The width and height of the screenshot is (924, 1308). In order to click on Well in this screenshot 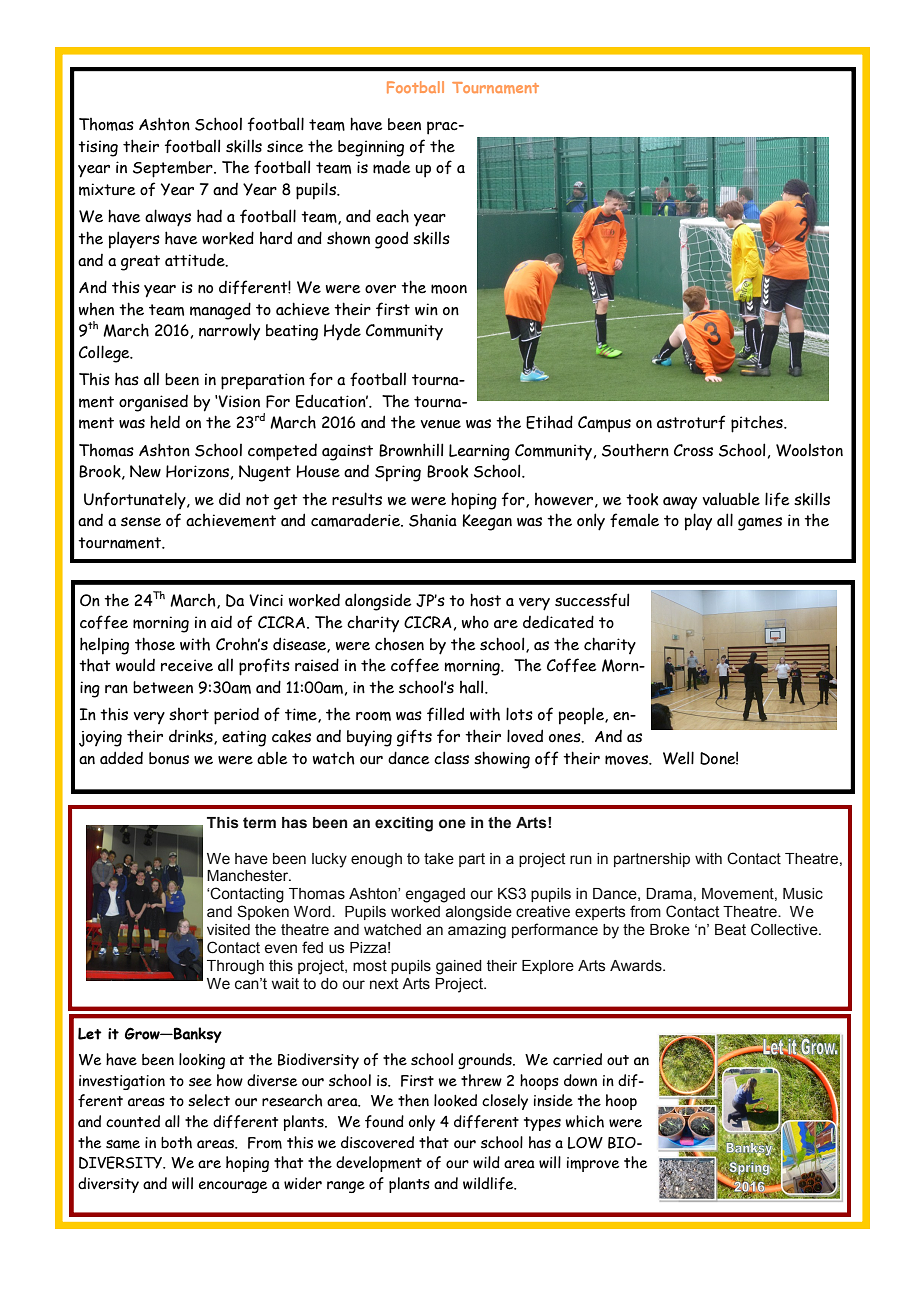, I will do `click(678, 758)`.
